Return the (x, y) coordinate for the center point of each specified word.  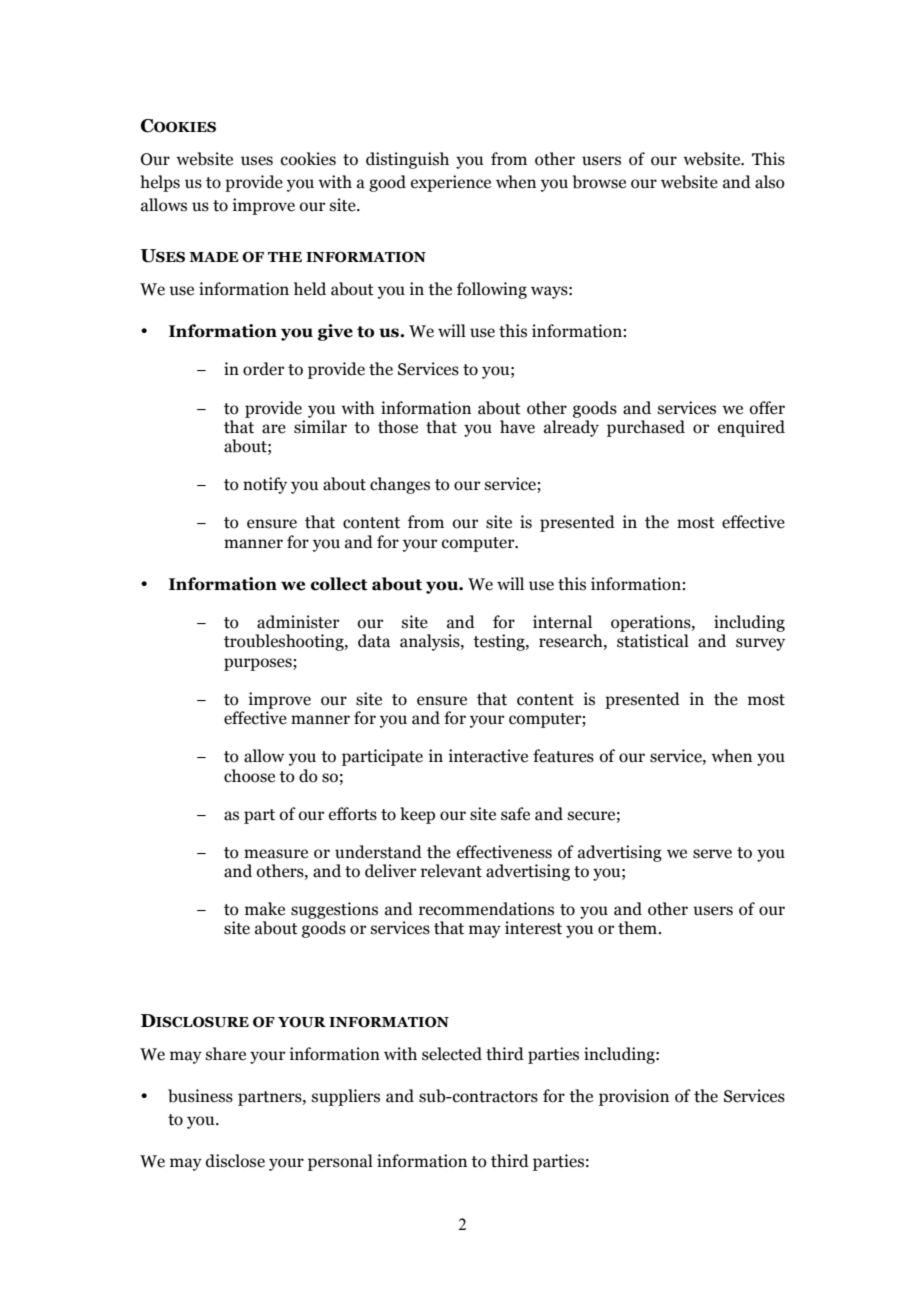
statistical (653, 641)
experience (451, 183)
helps (160, 183)
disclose (235, 1161)
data (374, 641)
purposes (259, 664)
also (770, 182)
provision (634, 1097)
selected (452, 1054)
